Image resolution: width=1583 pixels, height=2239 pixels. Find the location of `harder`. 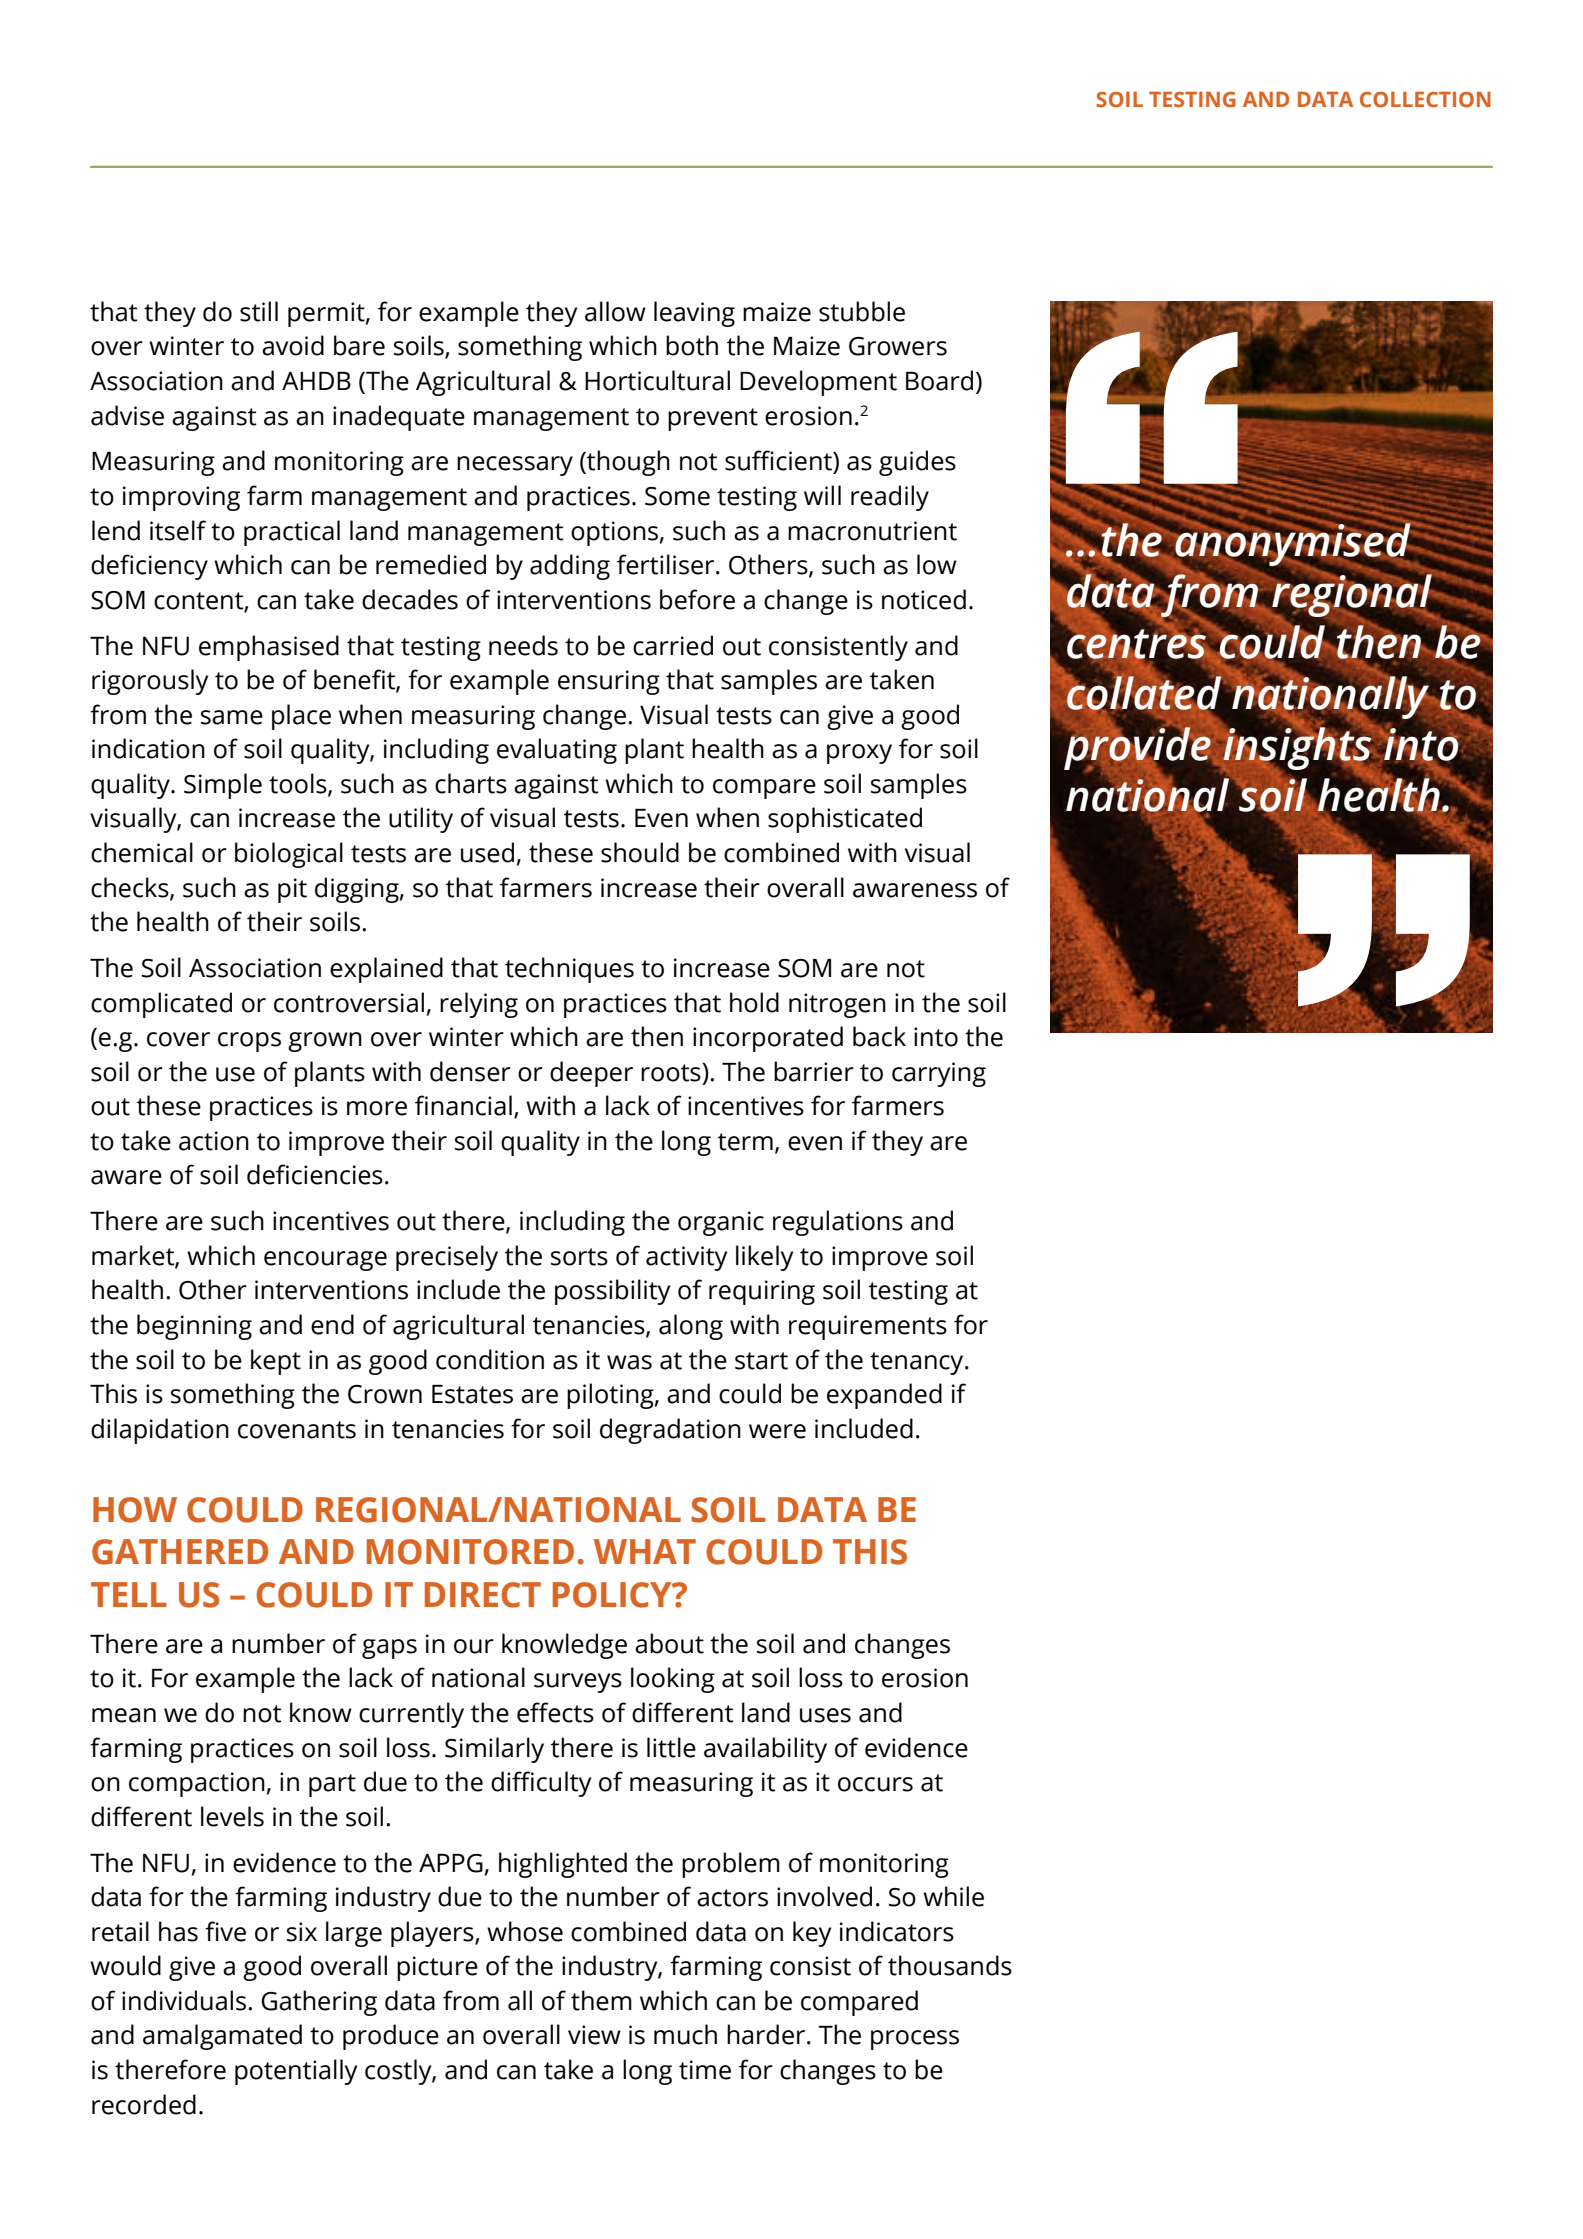

harder is located at coordinates (767, 2034).
